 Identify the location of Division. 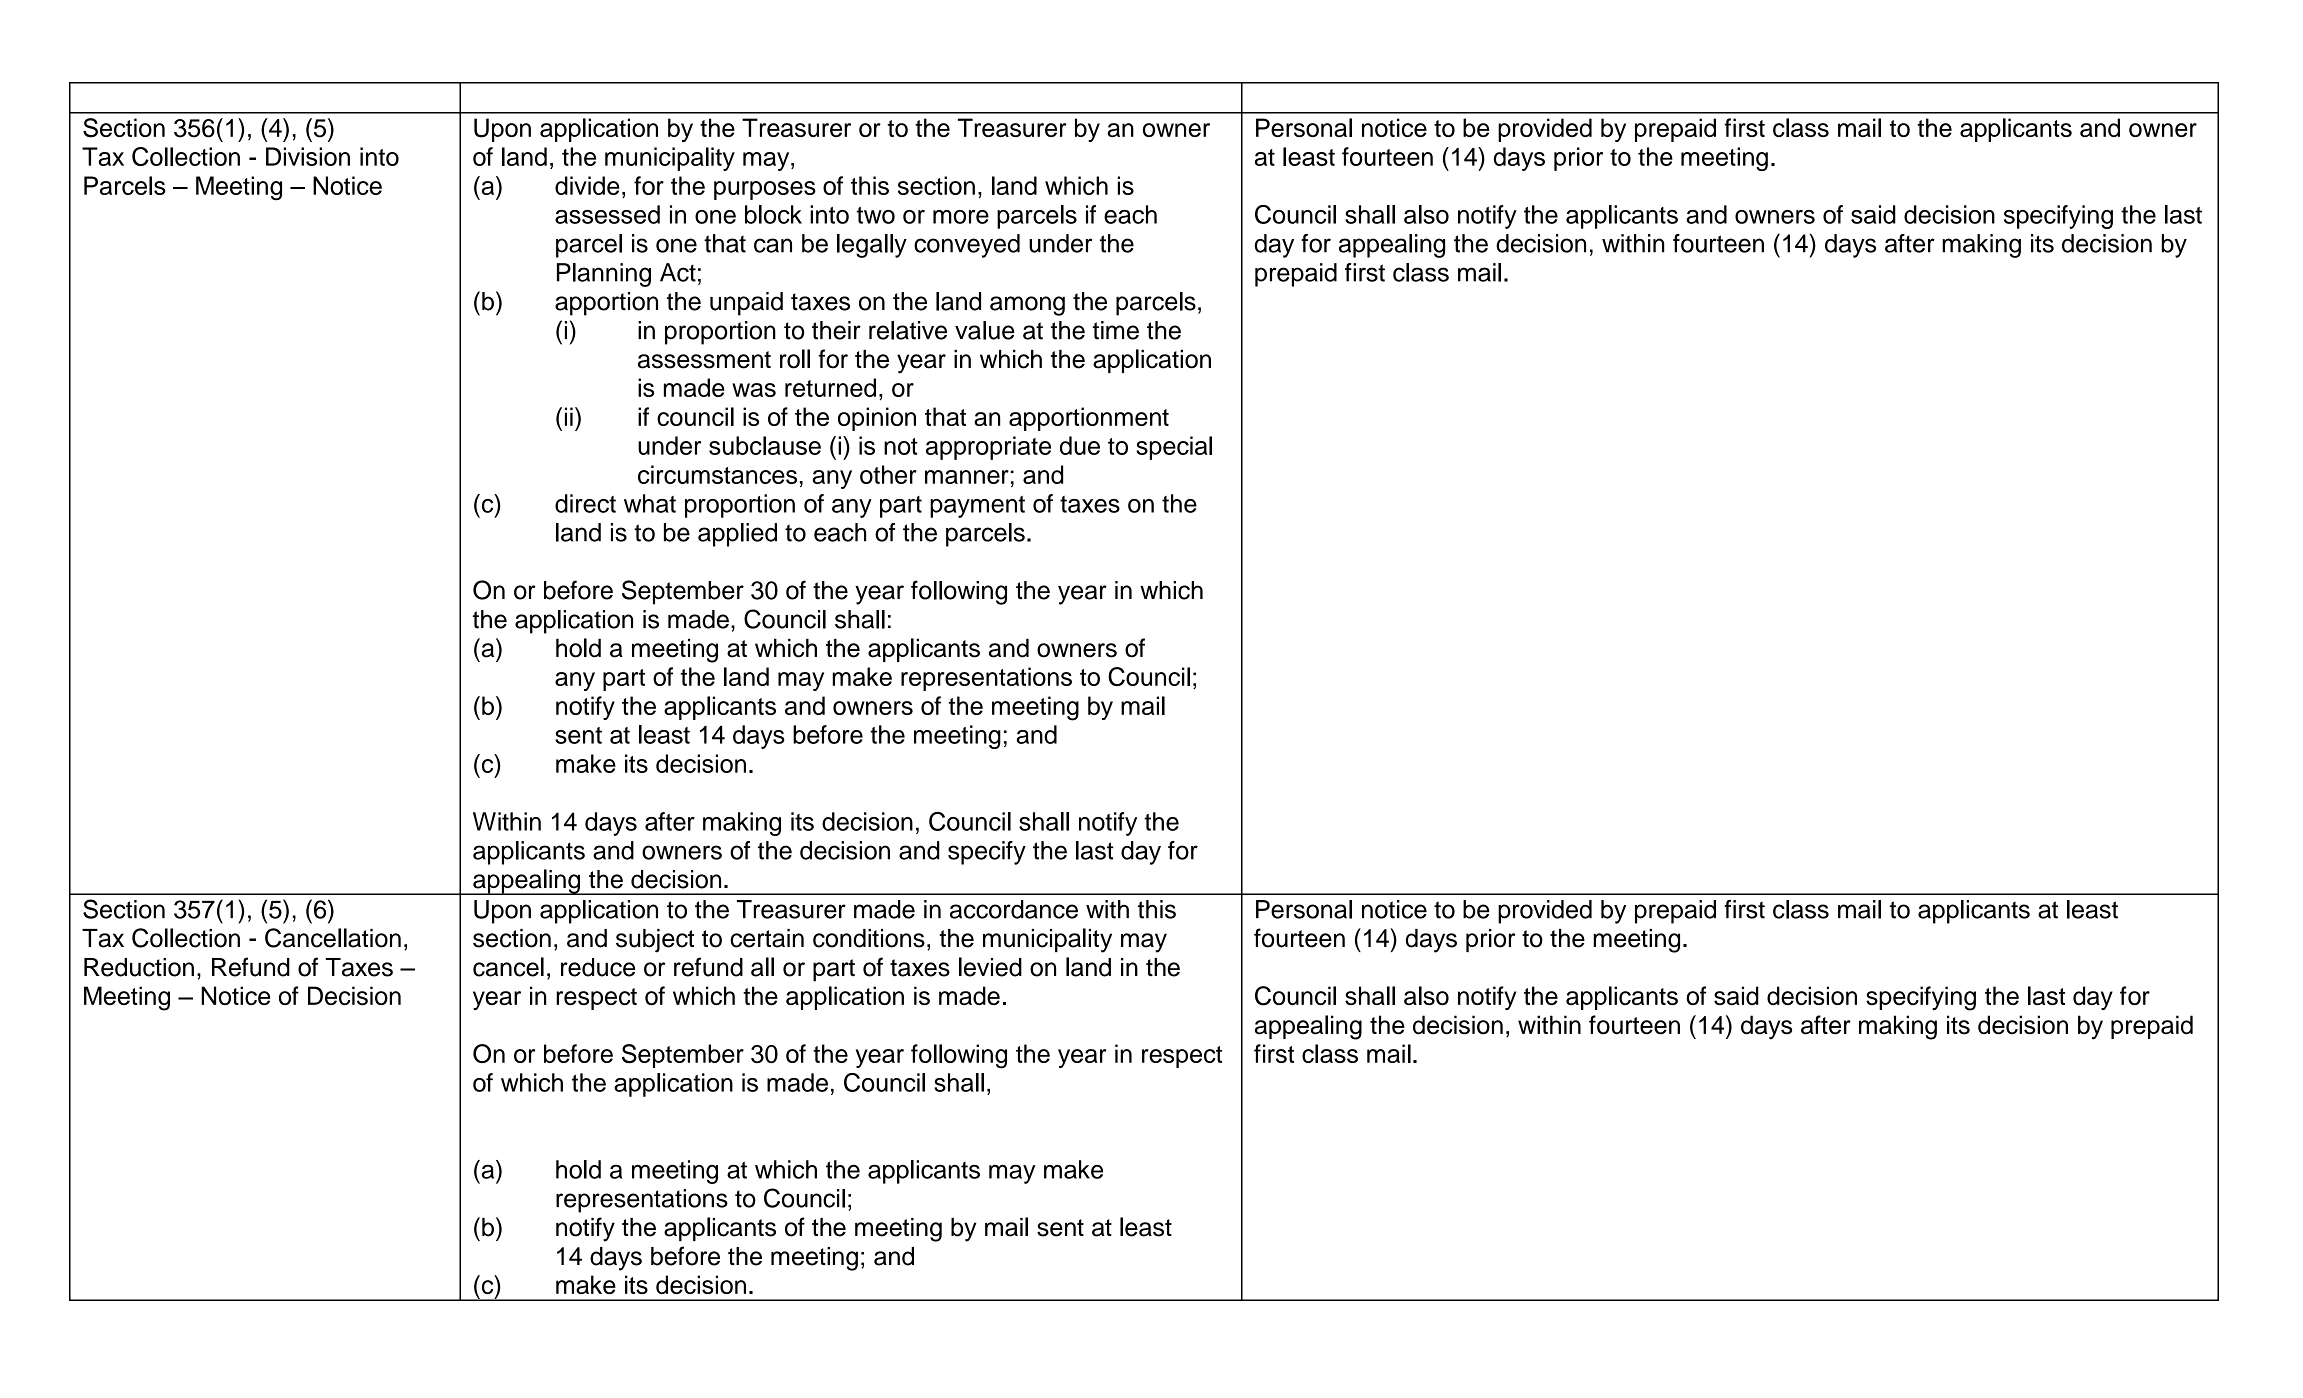
(308, 156).
